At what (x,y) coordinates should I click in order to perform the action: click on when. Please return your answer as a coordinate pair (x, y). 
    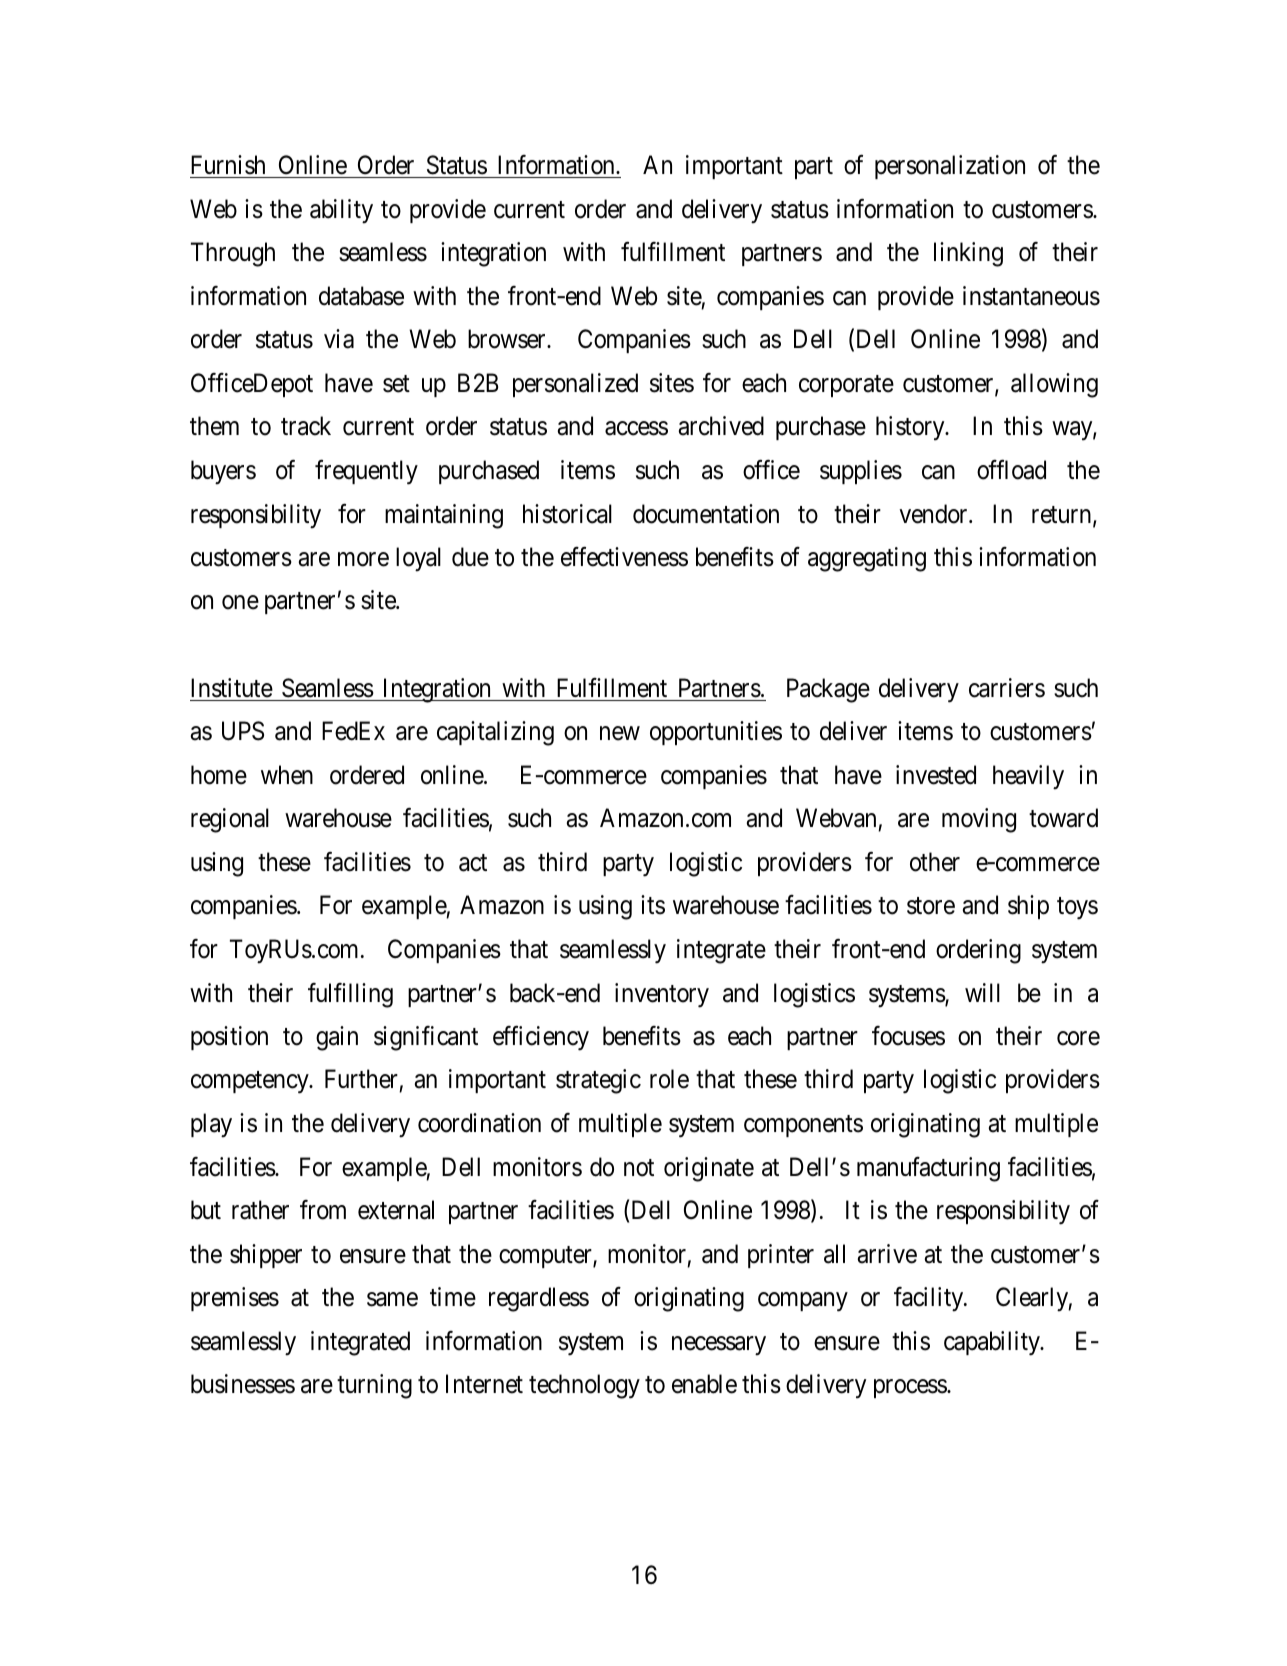
    Looking at the image, I should click on (287, 775).
